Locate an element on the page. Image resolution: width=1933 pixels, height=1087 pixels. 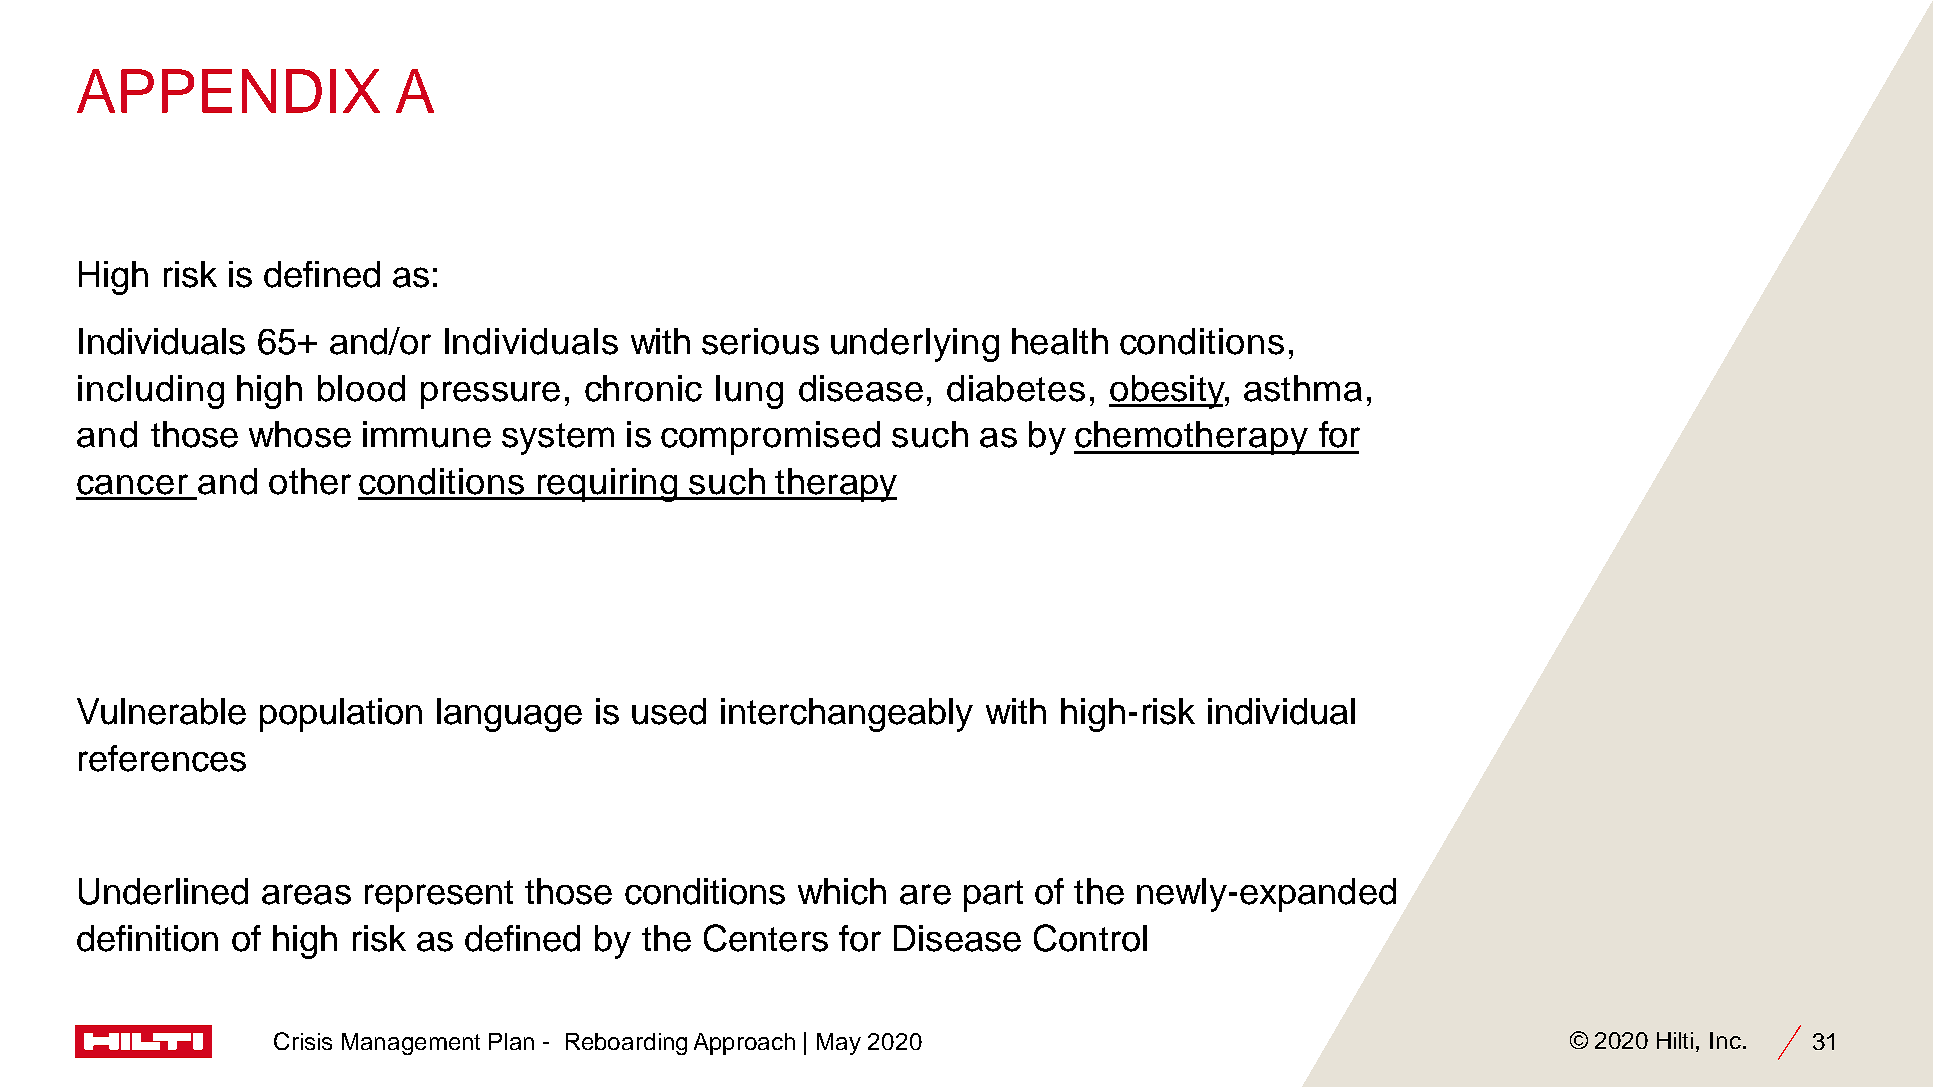
serious is located at coordinates (760, 341).
